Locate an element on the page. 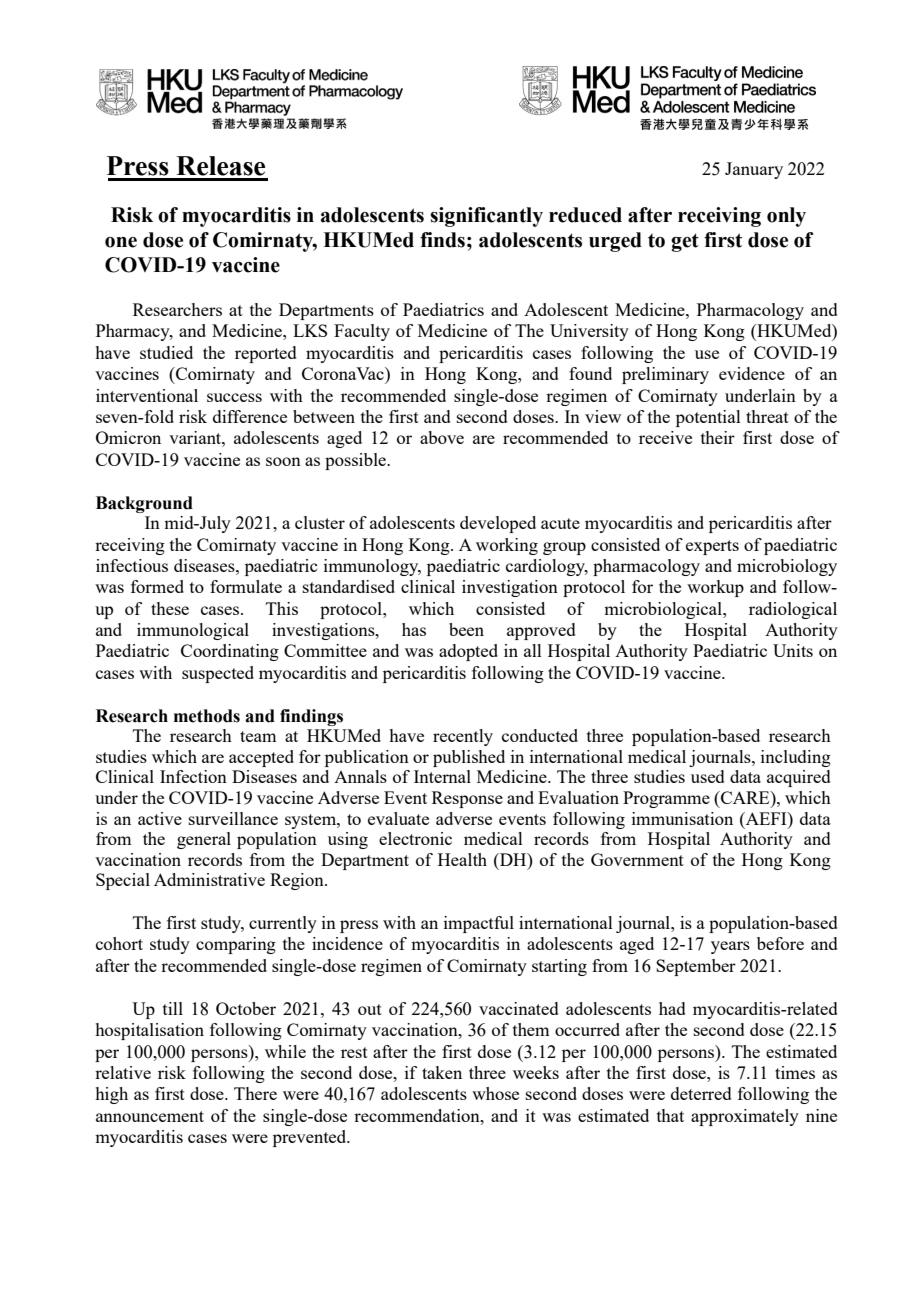 Image resolution: width=924 pixels, height=1308 pixels. whose is located at coordinates (495, 1093).
